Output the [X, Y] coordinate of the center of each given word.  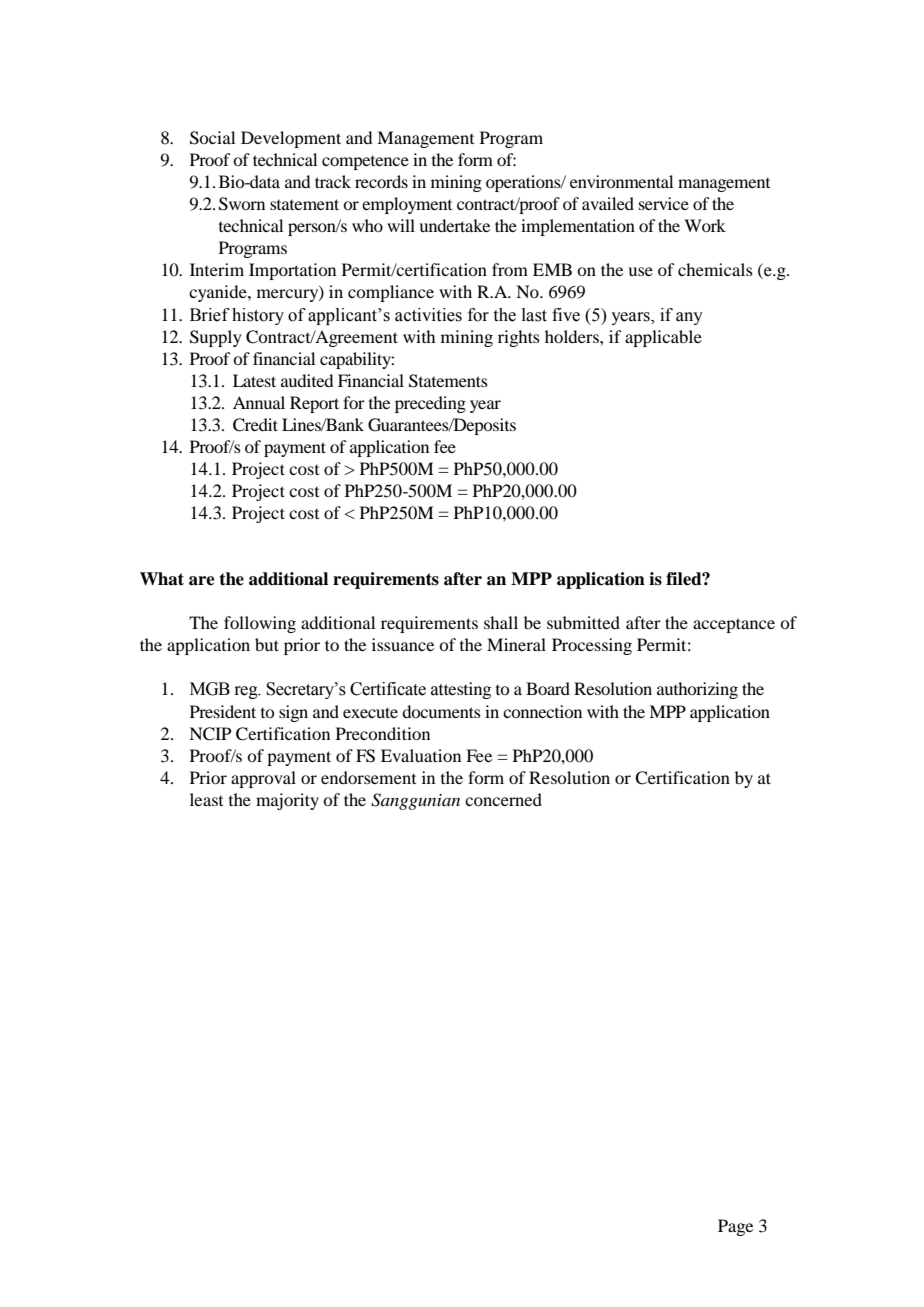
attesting [461, 690]
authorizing [697, 690]
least [206, 799]
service [664, 203]
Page [735, 1227]
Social [212, 138]
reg [247, 692]
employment [407, 205]
